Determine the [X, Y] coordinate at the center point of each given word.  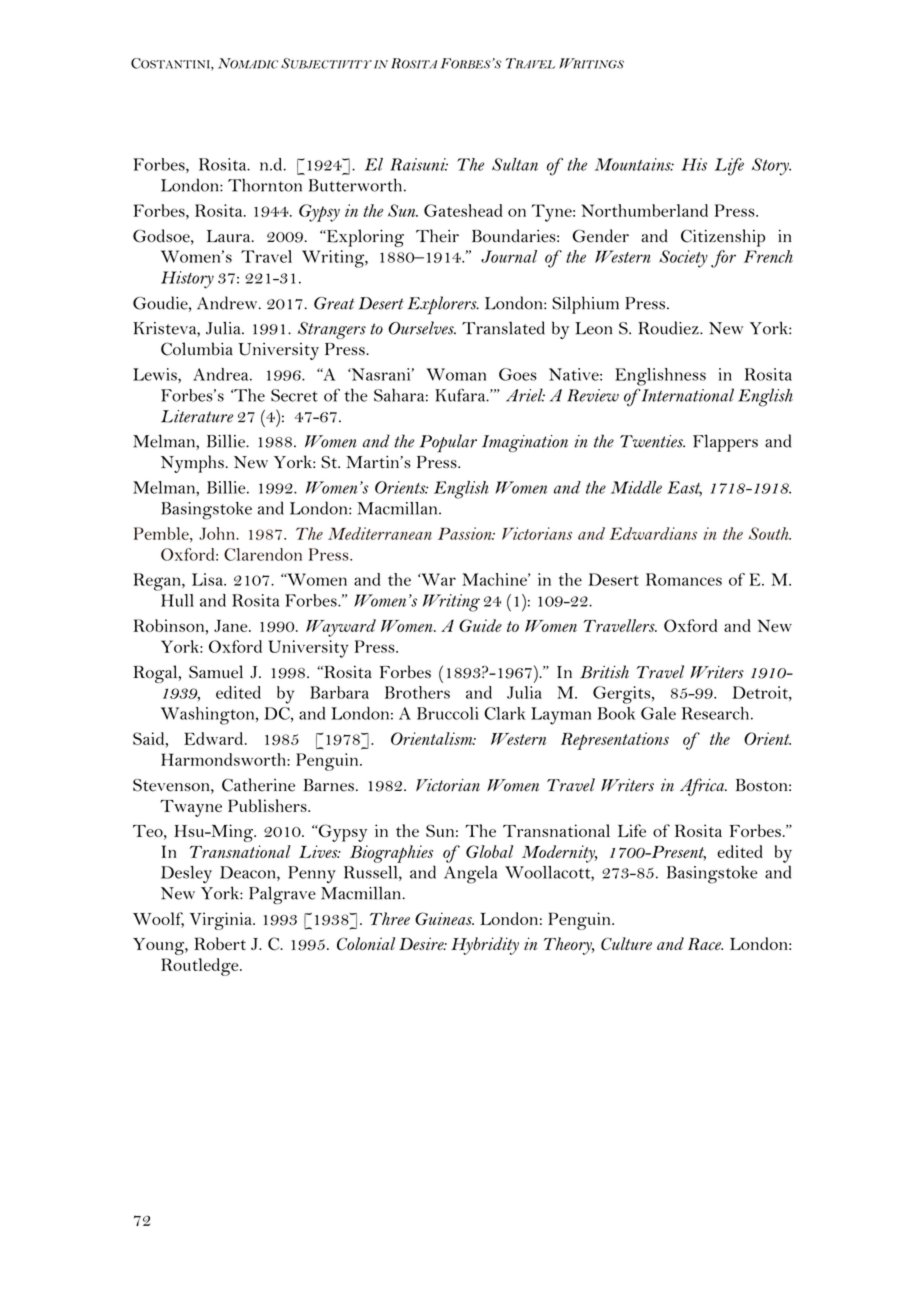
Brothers [417, 692]
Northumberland [644, 210]
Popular [448, 443]
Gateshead [463, 210]
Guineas [444, 918]
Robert [220, 943]
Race [705, 944]
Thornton [265, 185]
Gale [658, 713]
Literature [197, 416]
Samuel [216, 672]
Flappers [725, 443]
